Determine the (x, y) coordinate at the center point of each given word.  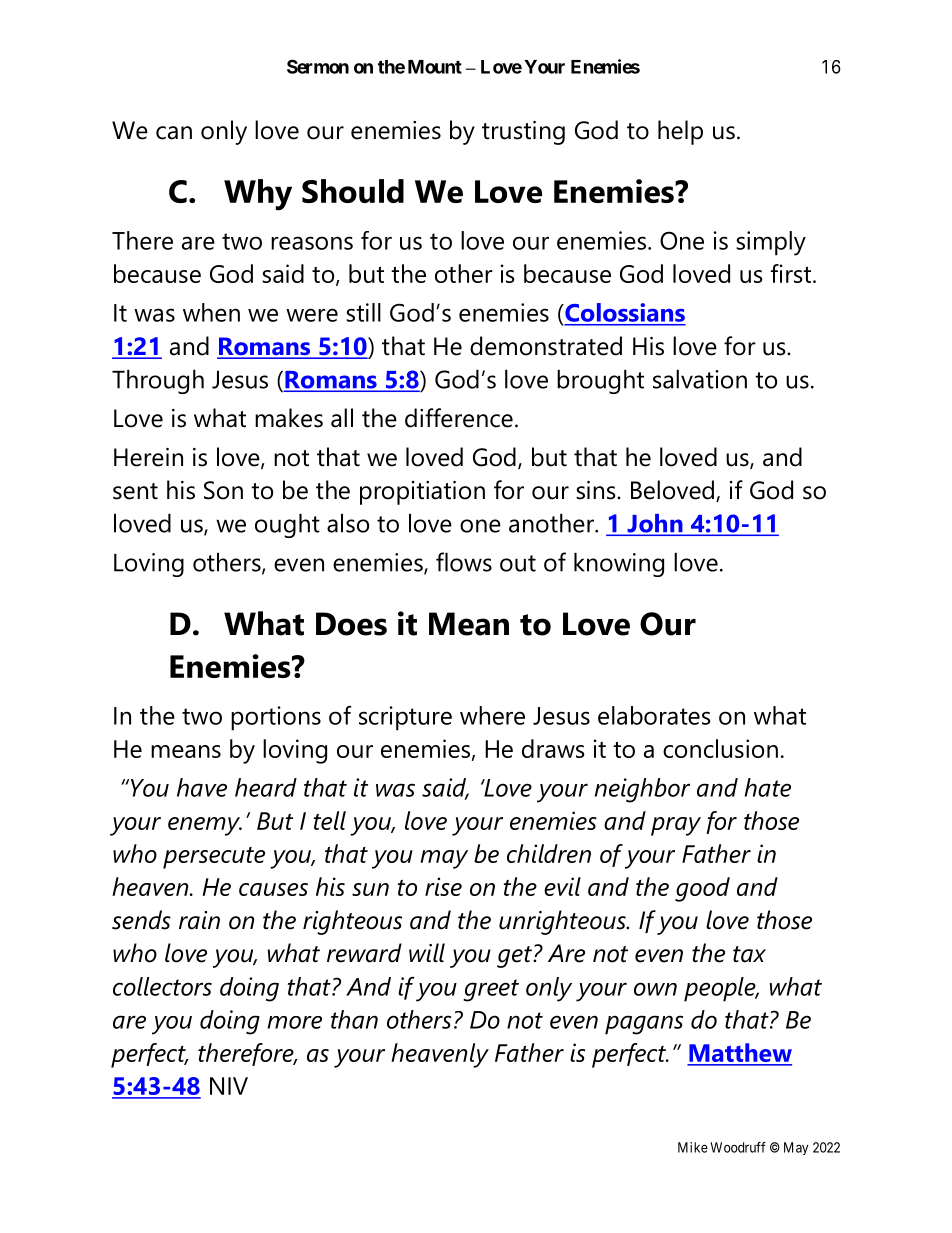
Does (351, 624)
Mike (693, 1147)
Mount (435, 67)
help (680, 132)
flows (464, 562)
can (174, 133)
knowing (619, 565)
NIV (229, 1086)
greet (491, 990)
